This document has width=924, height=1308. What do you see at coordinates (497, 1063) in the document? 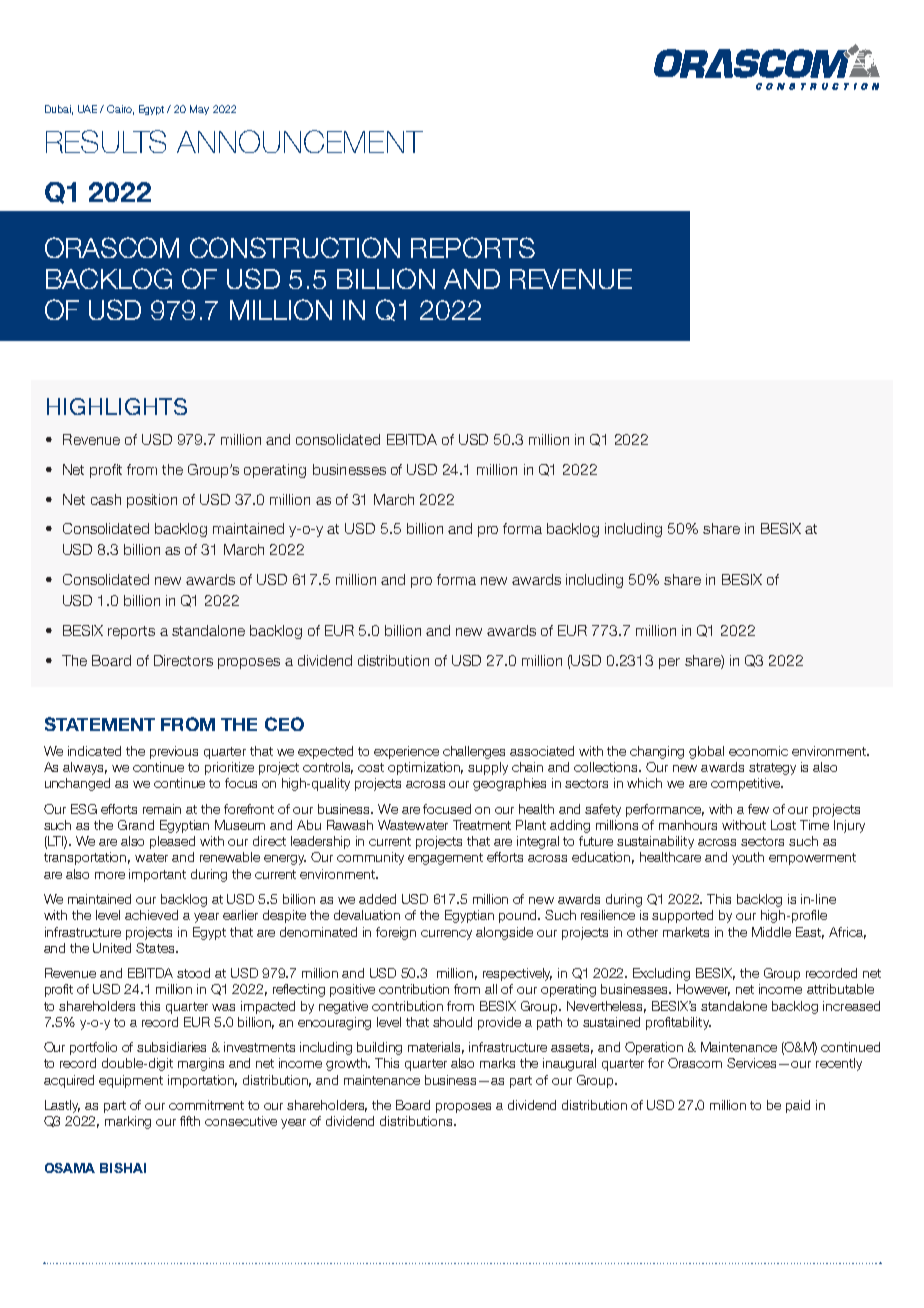
I see `marks` at bounding box center [497, 1063].
